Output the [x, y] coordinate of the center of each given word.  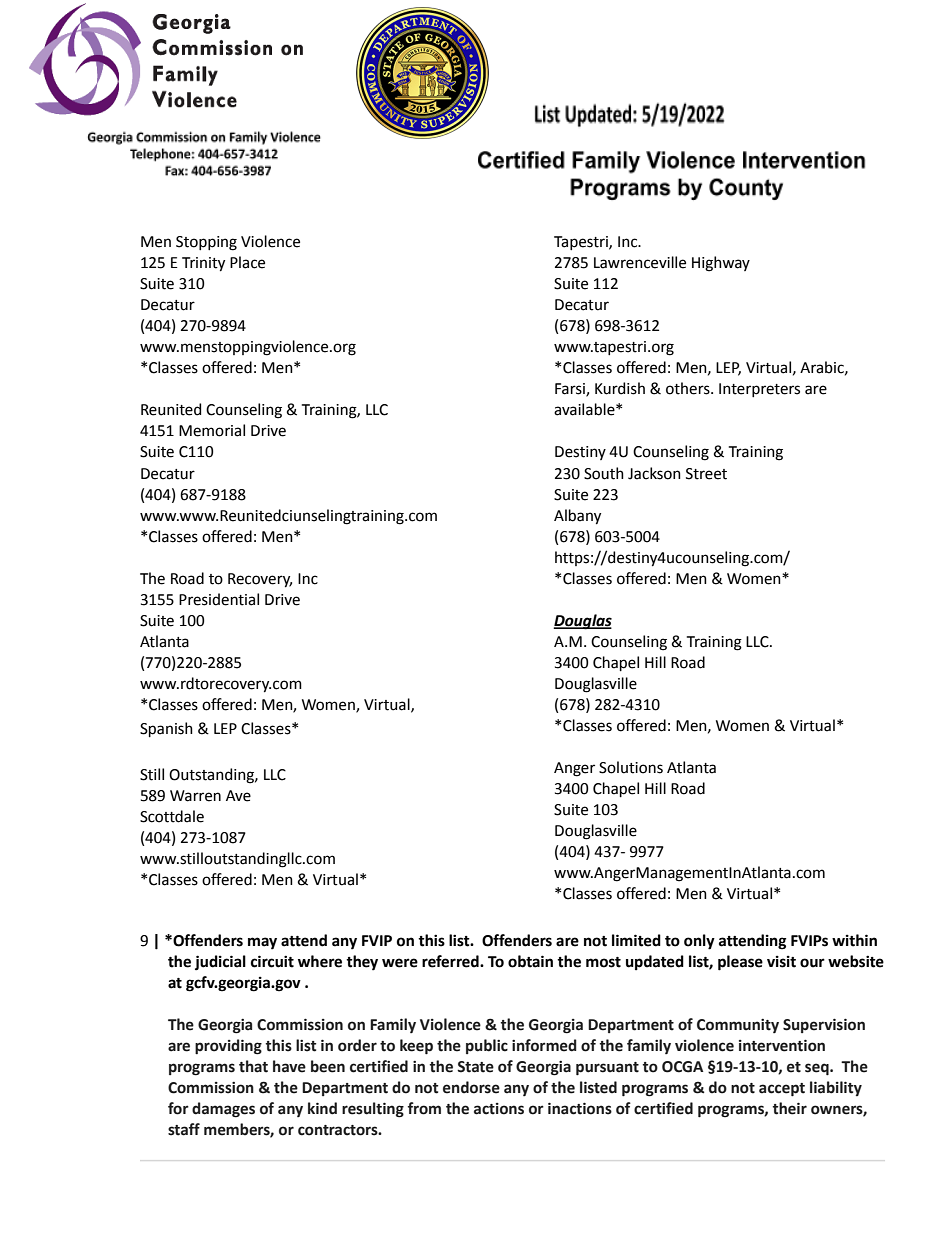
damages [223, 1110]
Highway [721, 264]
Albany [577, 517]
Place [247, 262]
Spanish [166, 729]
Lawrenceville [640, 262]
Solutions [631, 767]
